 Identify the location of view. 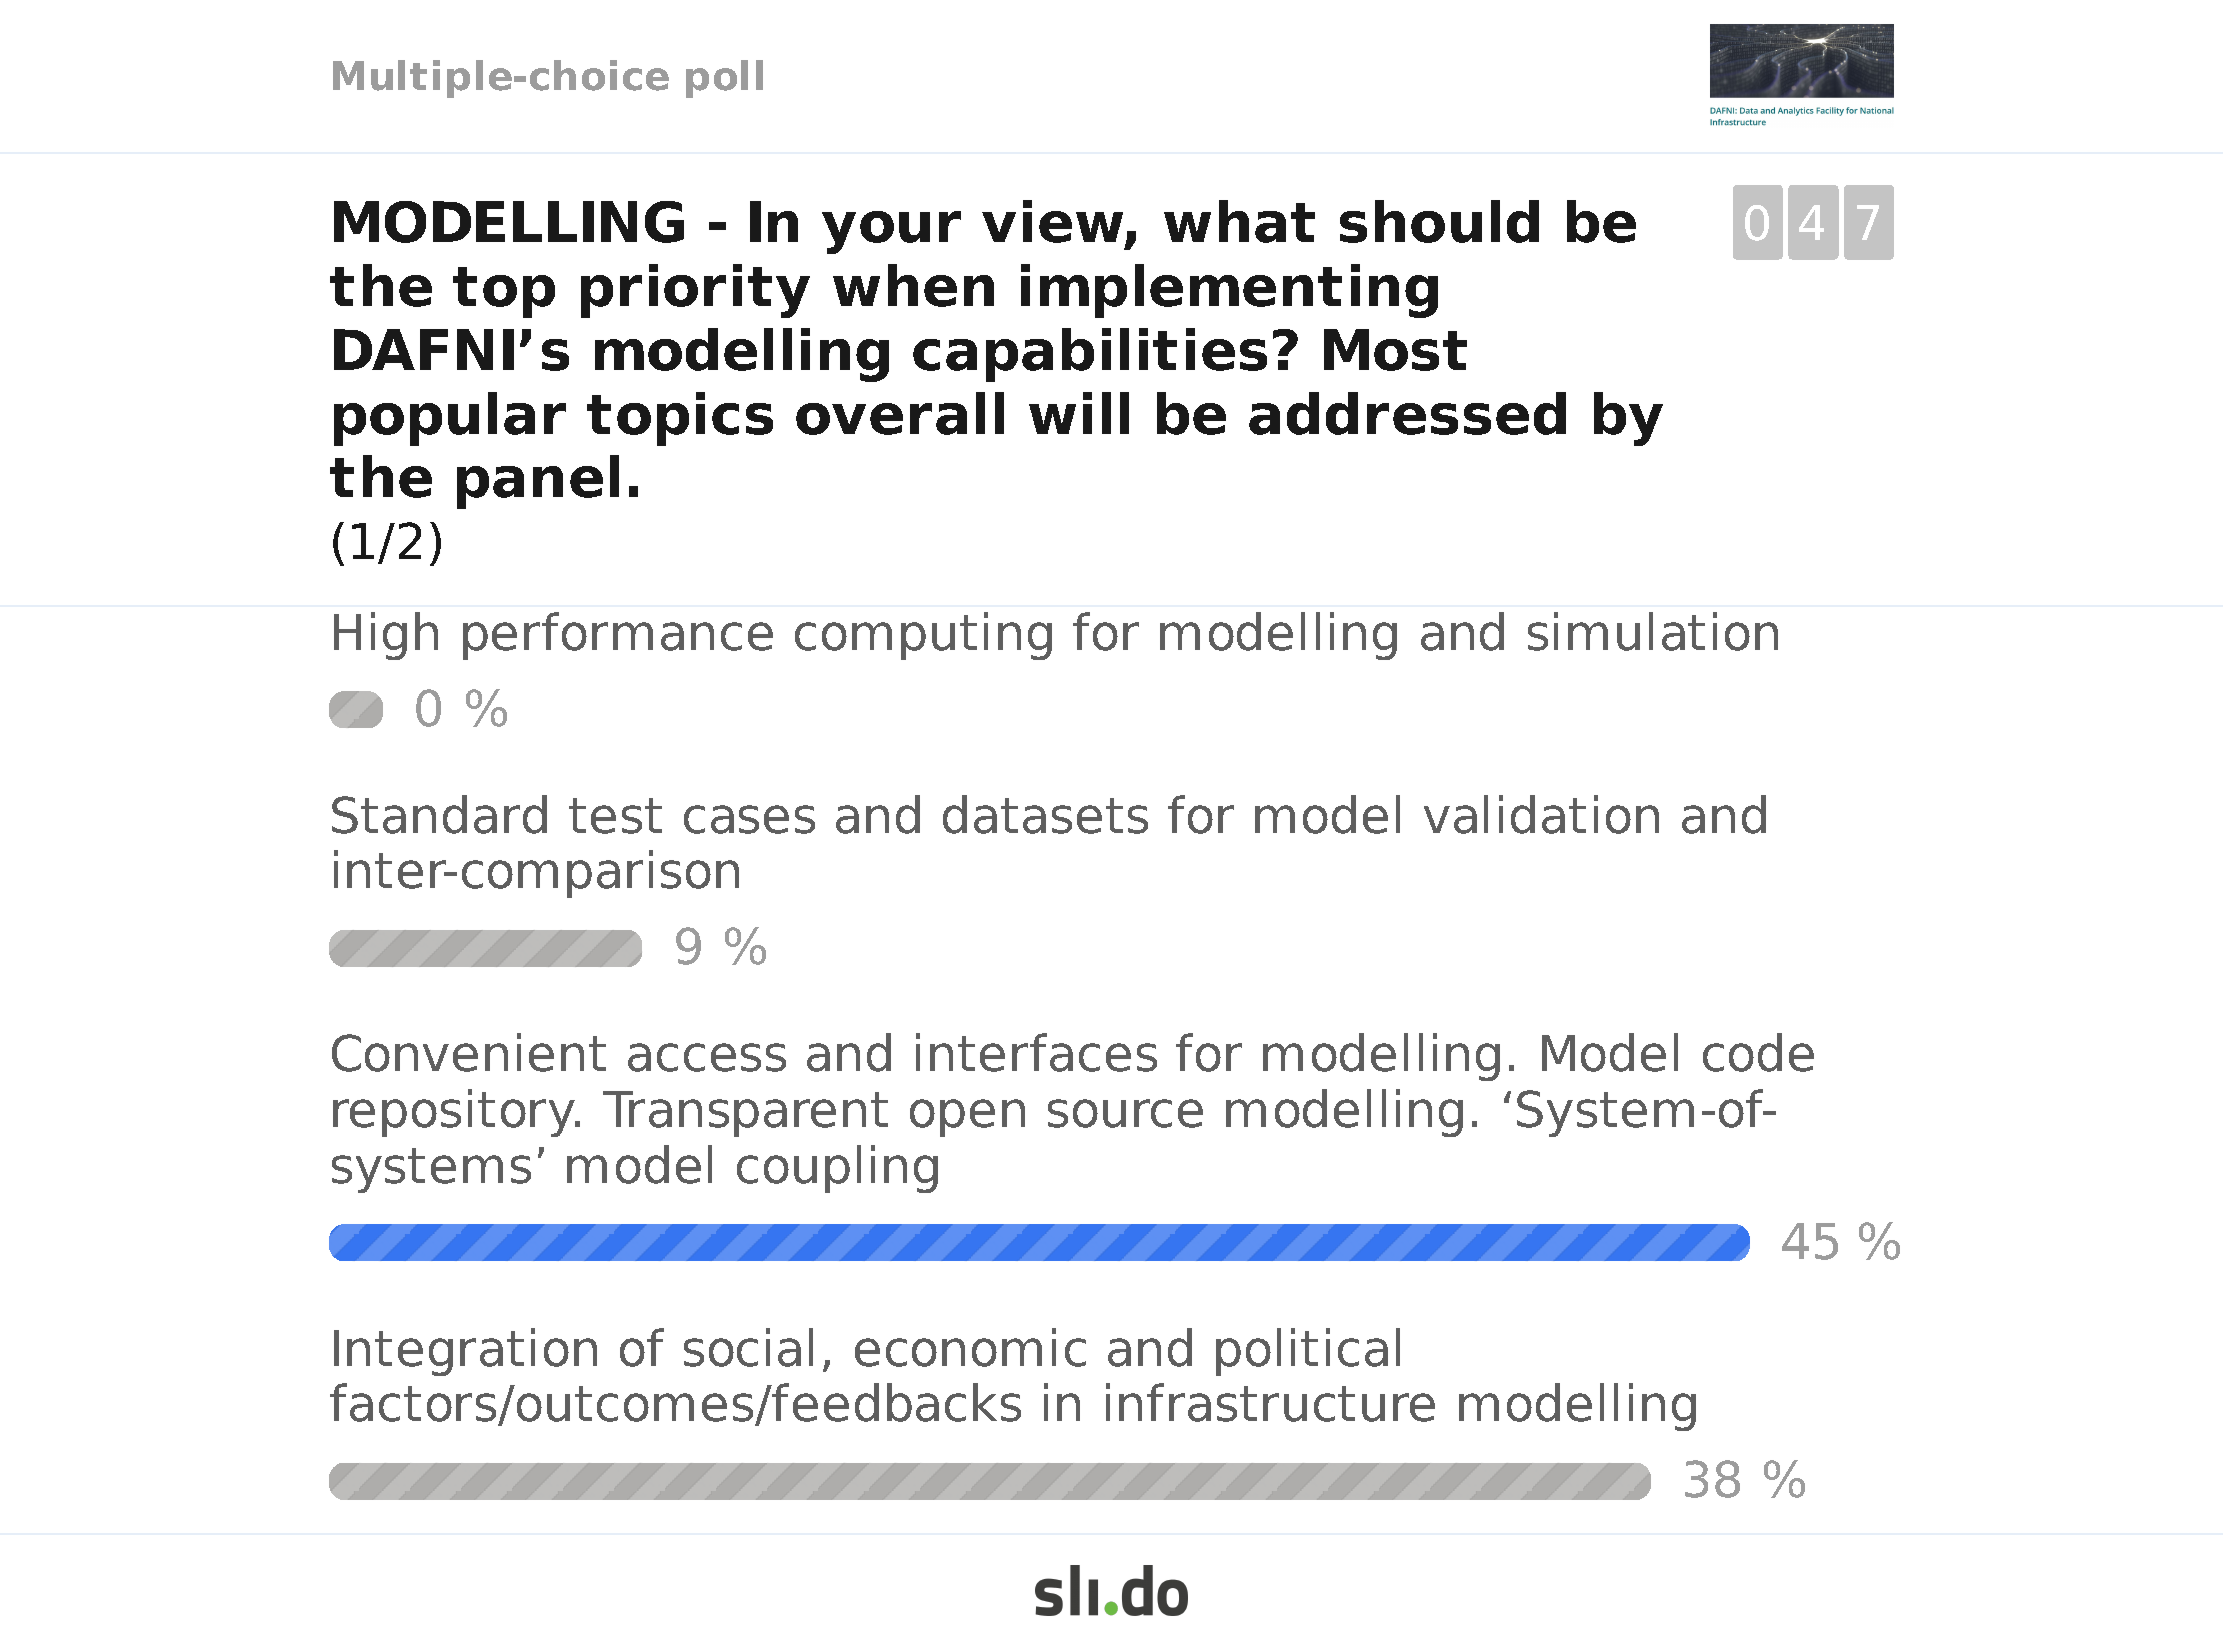
(1054, 223).
